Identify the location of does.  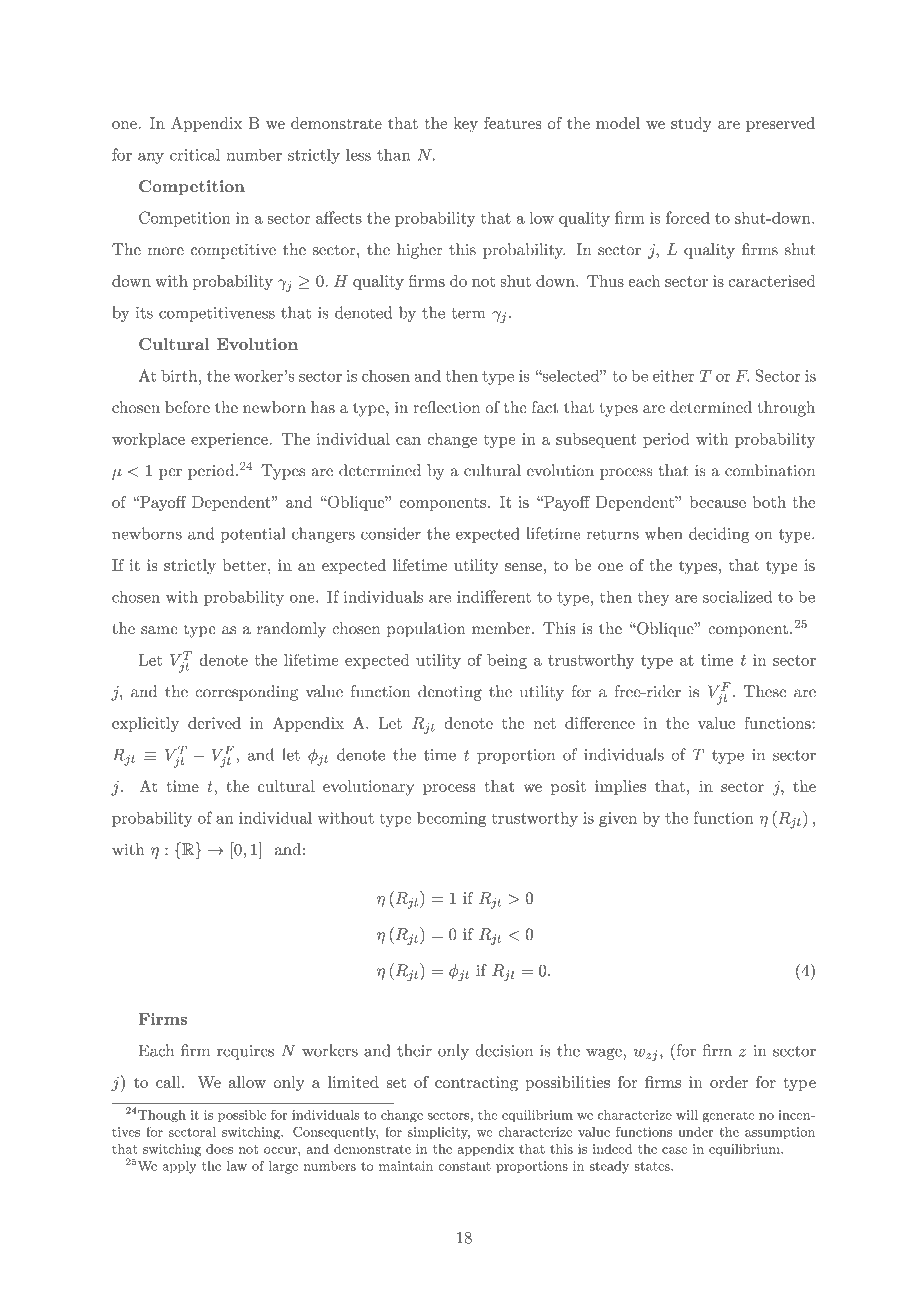
(219, 1149).
